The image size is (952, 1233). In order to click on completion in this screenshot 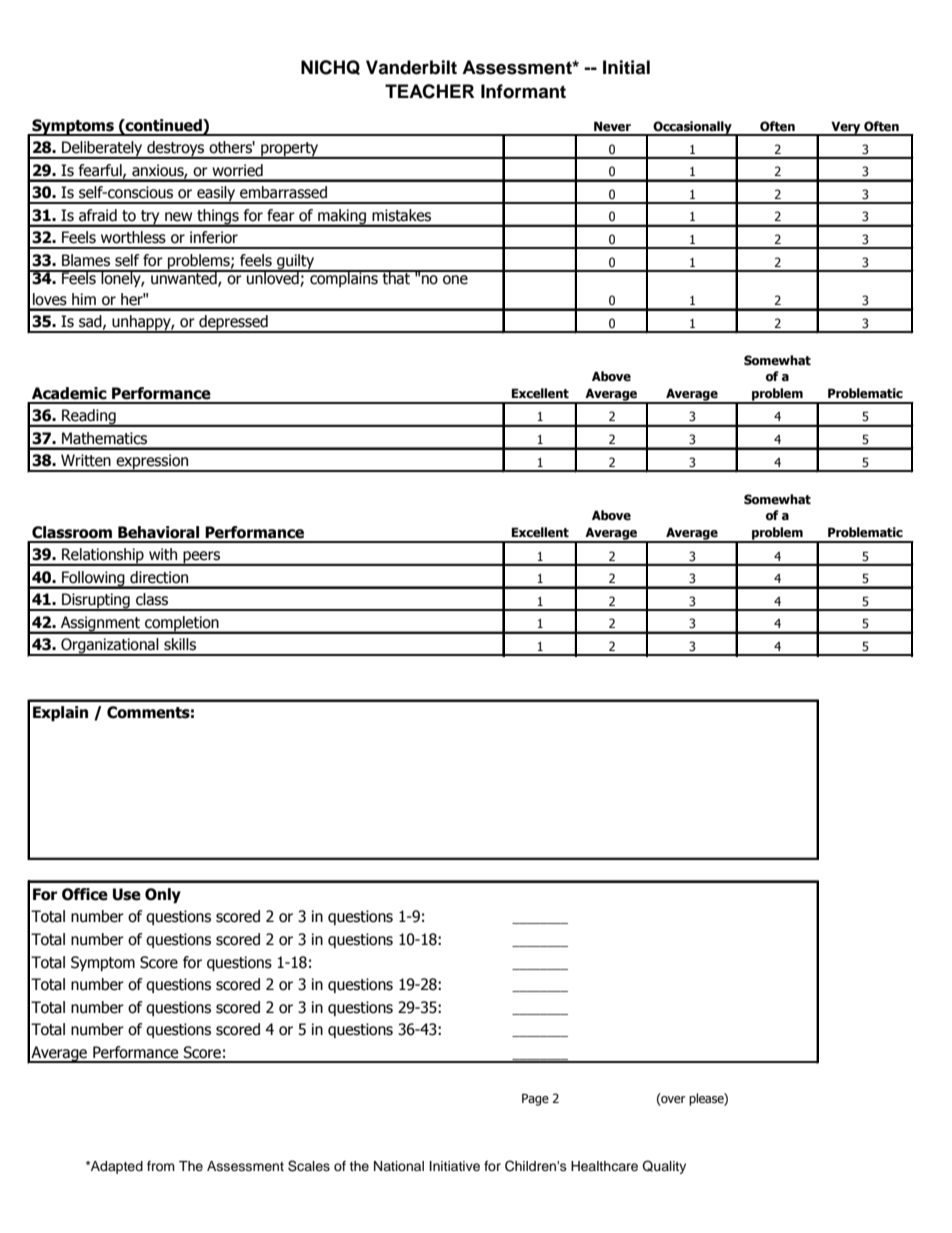, I will do `click(182, 624)`.
